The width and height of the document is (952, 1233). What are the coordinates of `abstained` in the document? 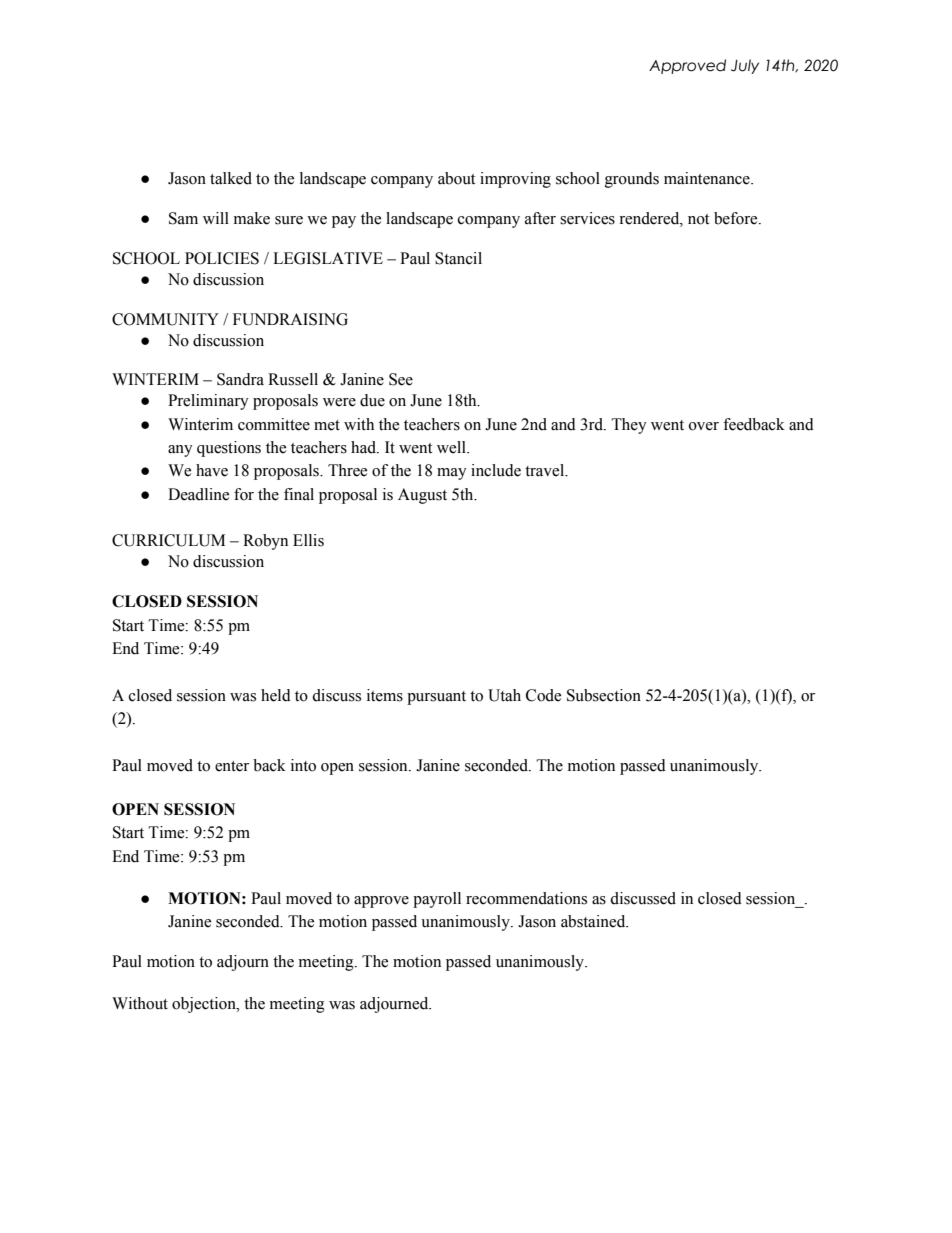 It's located at (594, 921).
